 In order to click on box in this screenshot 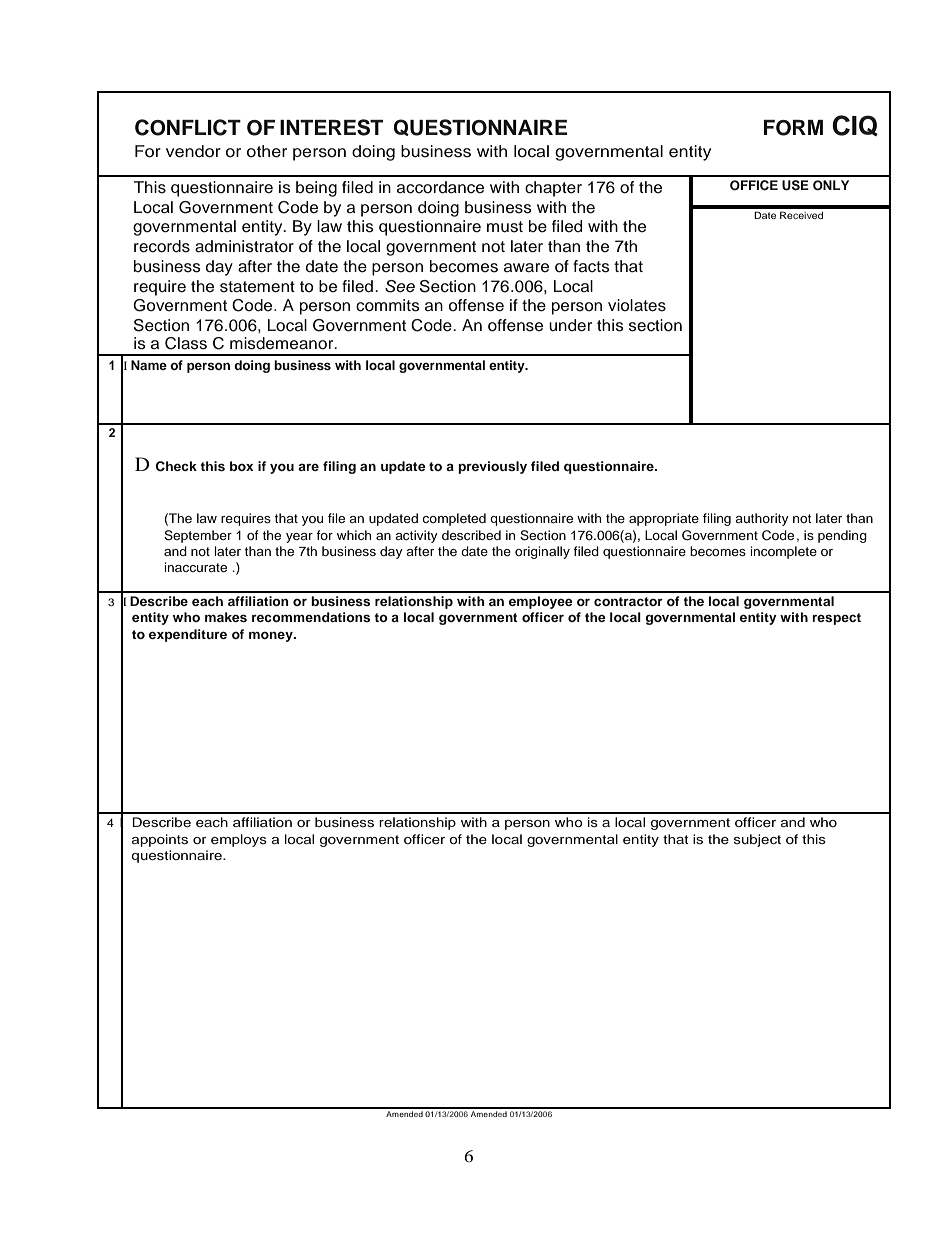, I will do `click(241, 466)`.
